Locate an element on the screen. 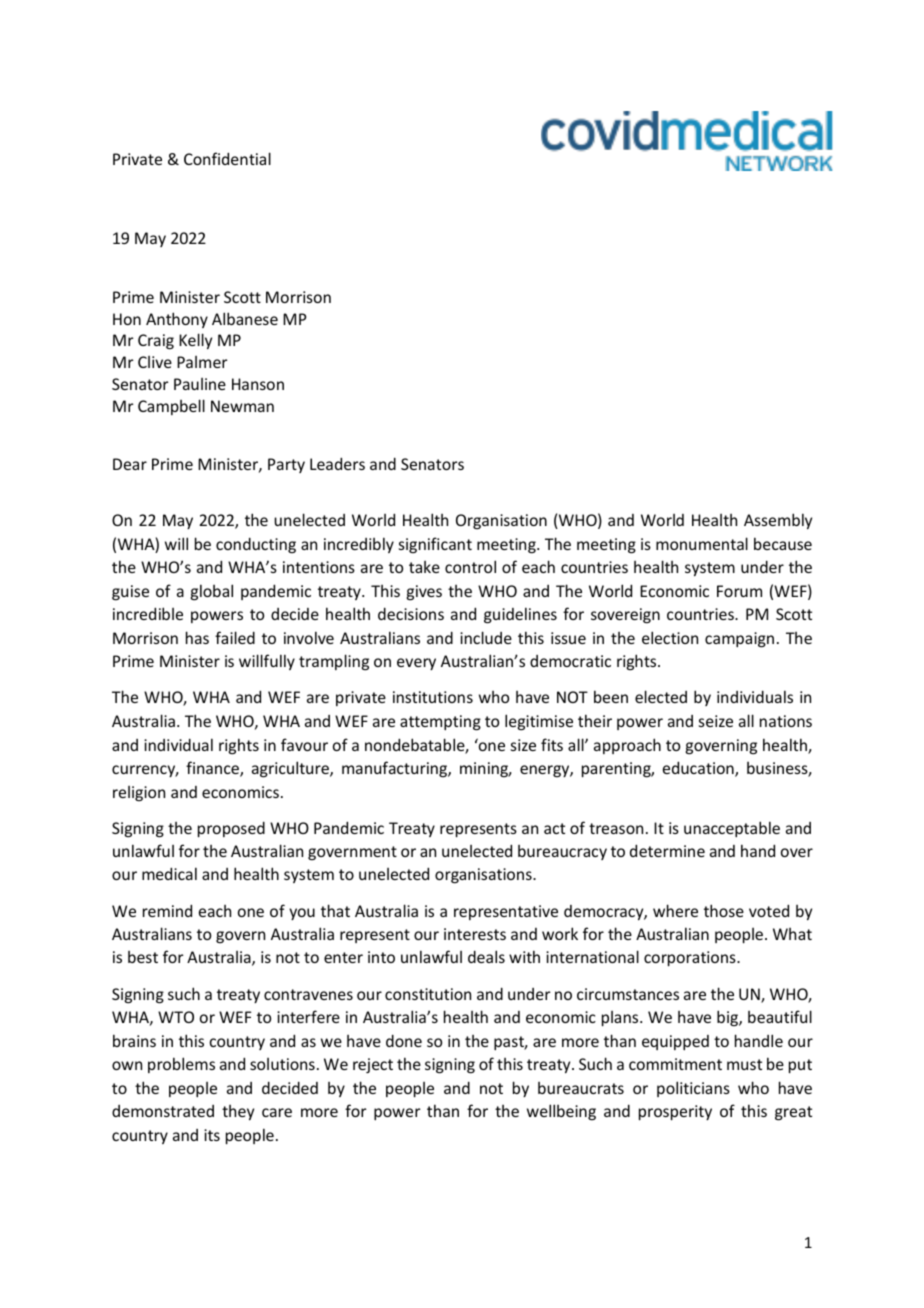  Dear is located at coordinates (130, 464).
